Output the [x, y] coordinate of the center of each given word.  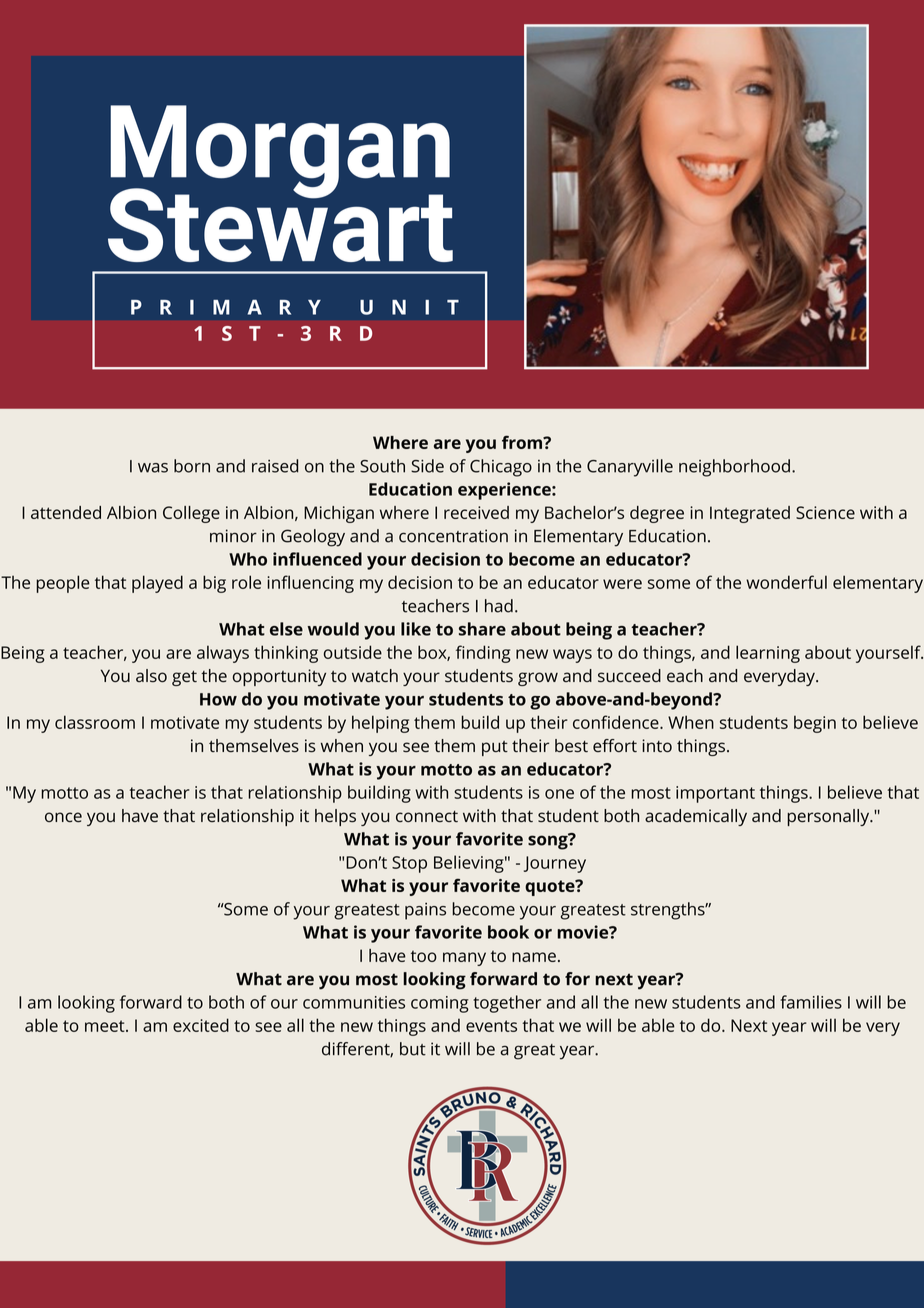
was [153, 468]
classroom [95, 722]
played [157, 584]
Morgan [280, 153]
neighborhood [734, 468]
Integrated [750, 514]
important [715, 794]
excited [201, 1025]
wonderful [786, 582]
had [499, 606]
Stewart [280, 223]
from [523, 442]
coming [440, 1004]
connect [427, 816]
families [811, 1002]
